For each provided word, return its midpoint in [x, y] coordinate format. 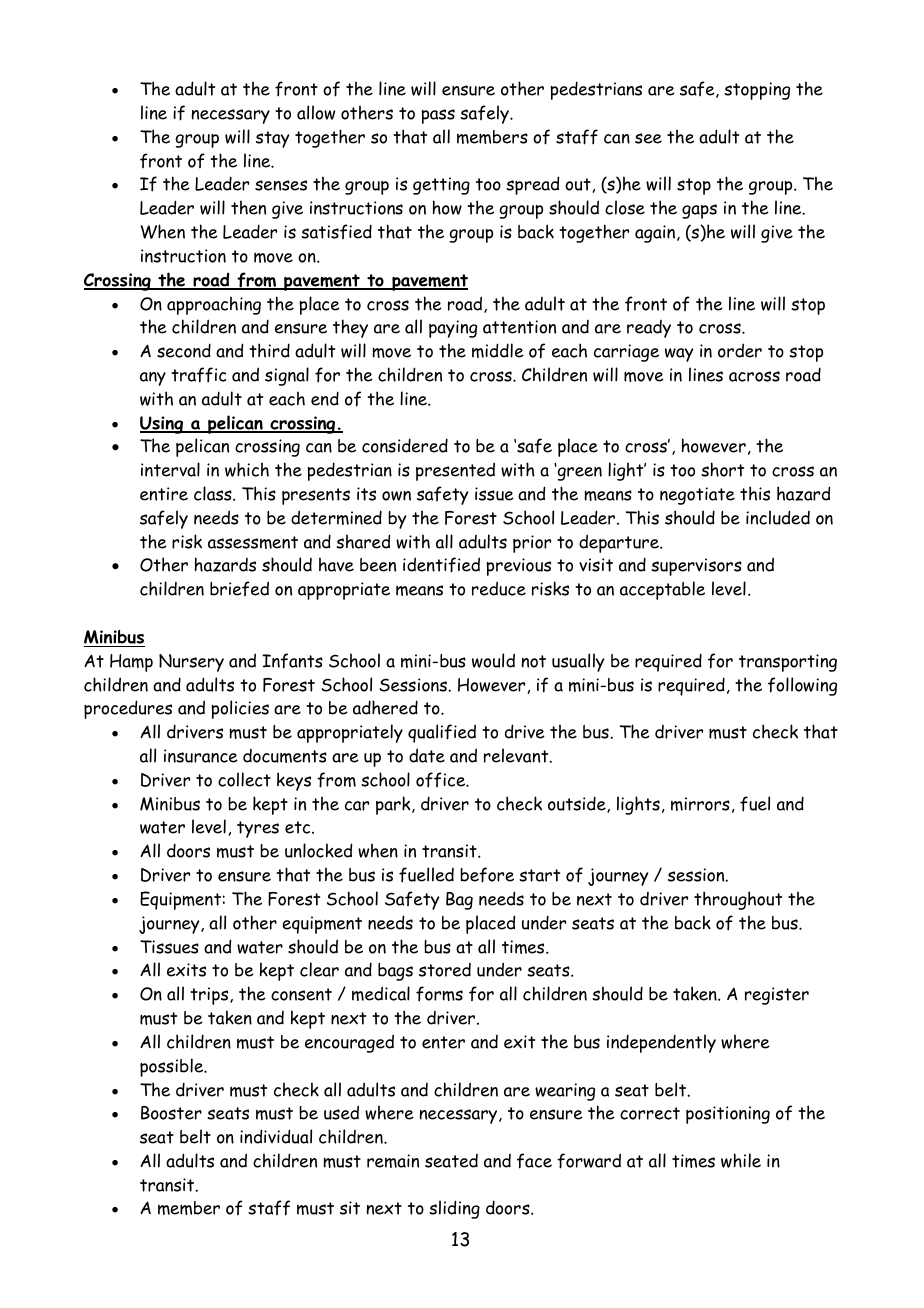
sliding [454, 1209]
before [487, 875]
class [214, 493]
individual [276, 1136]
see [648, 138]
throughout [738, 900]
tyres [258, 829]
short [722, 469]
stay [272, 139]
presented [455, 471]
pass [438, 116]
